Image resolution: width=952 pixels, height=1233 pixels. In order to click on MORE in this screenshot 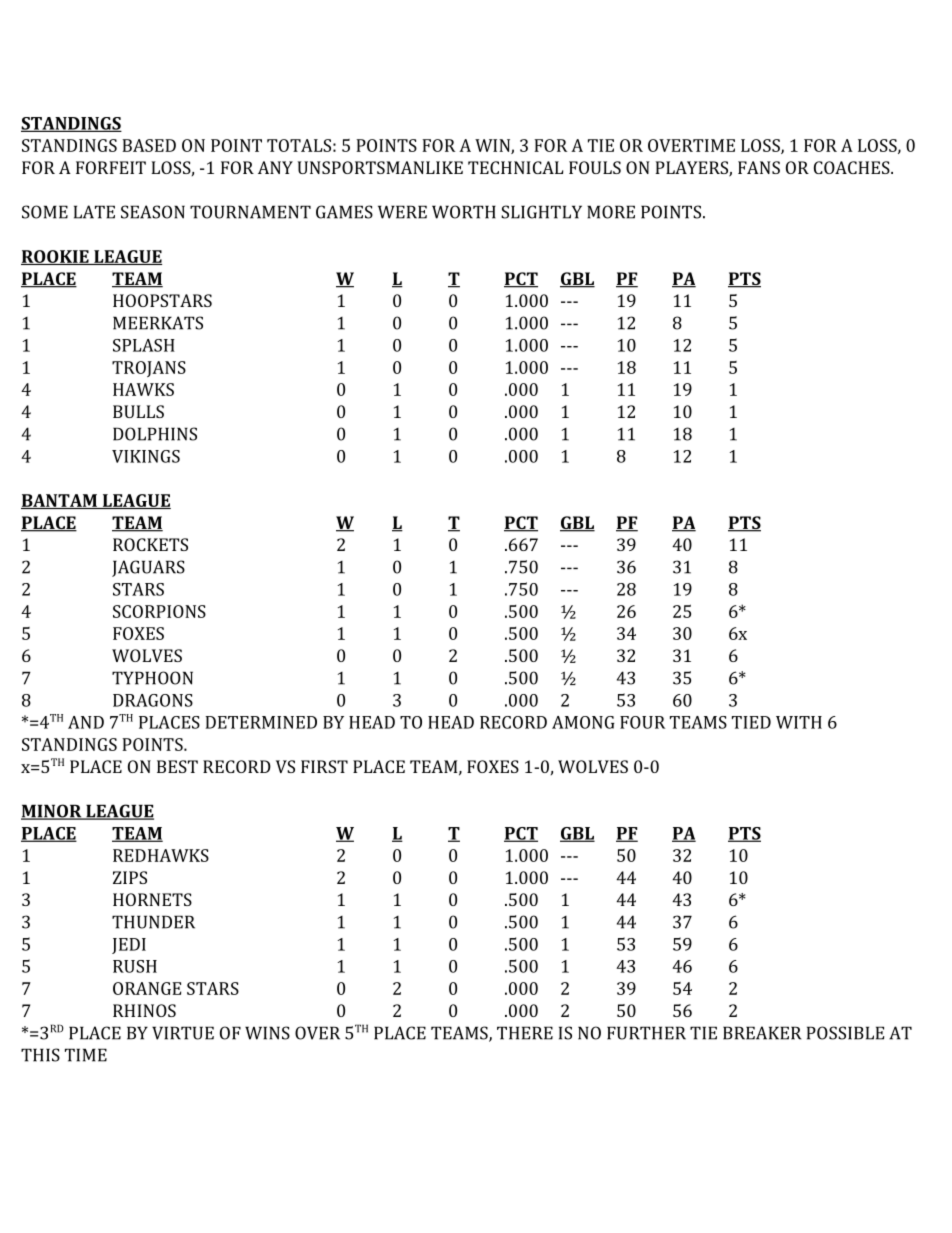, I will do `click(611, 212)`.
